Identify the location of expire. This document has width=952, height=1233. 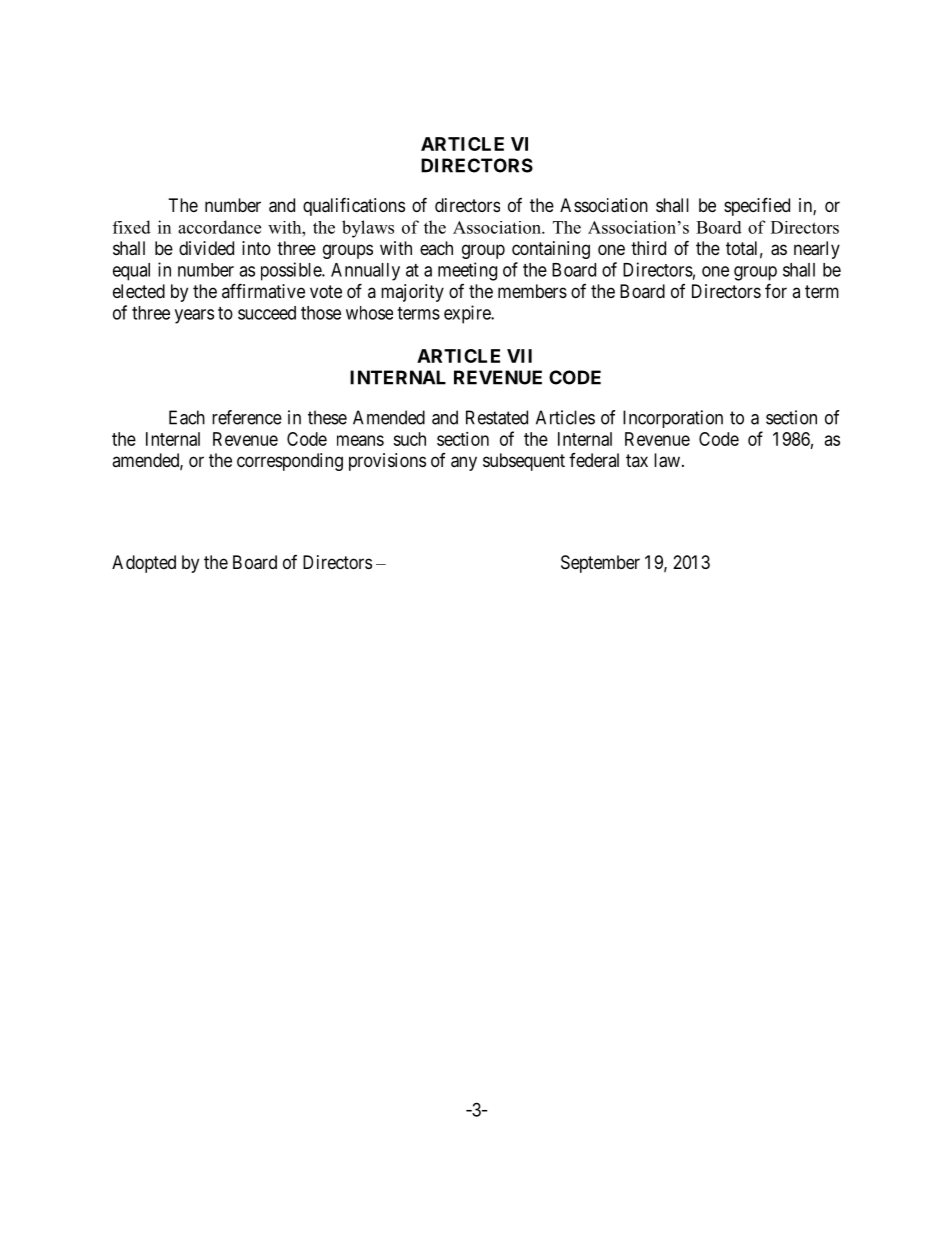
(468, 314).
